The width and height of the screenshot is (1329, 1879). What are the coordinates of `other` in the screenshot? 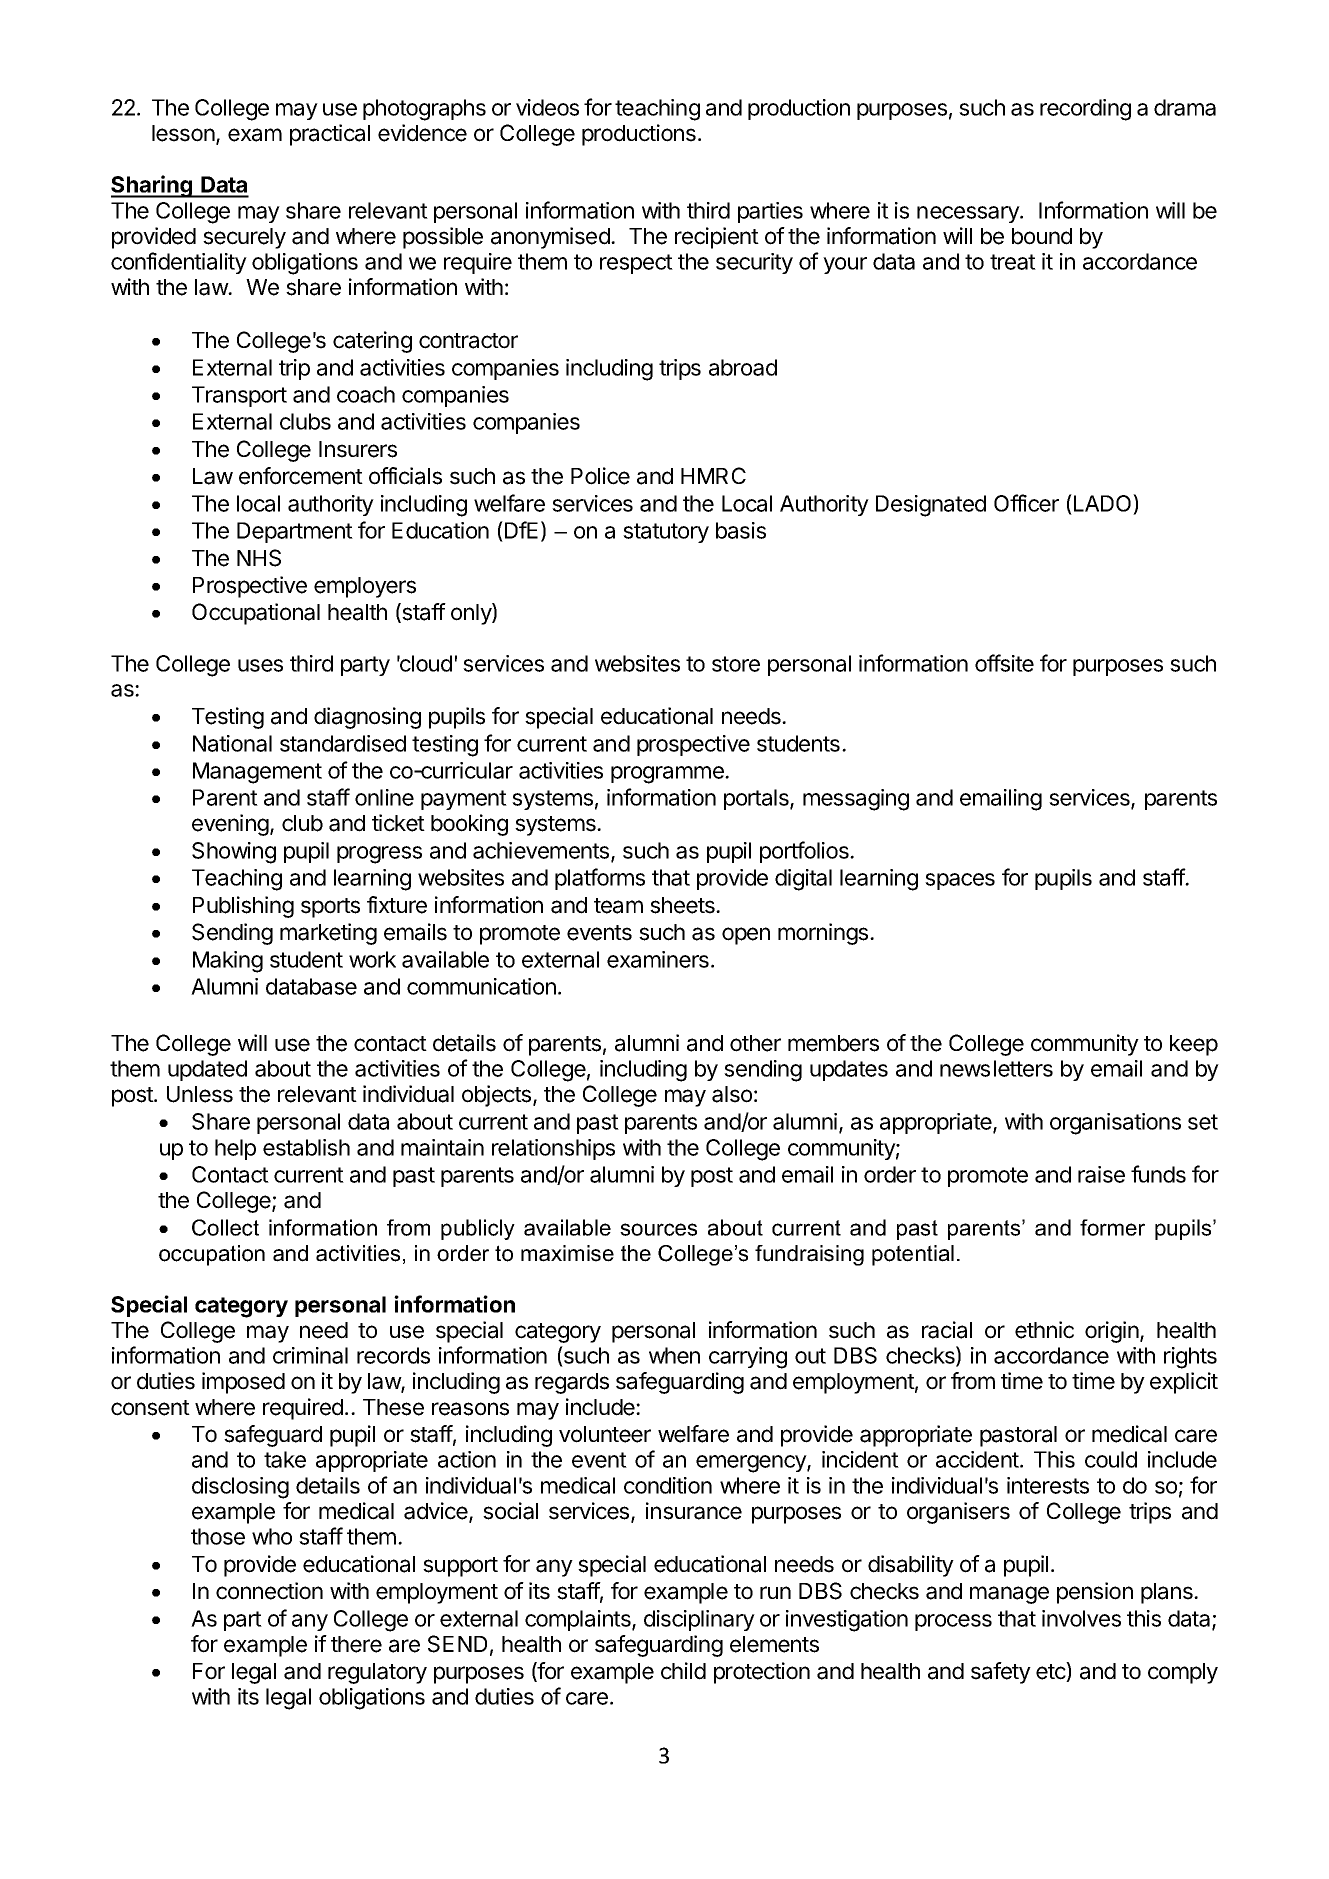 It's located at (755, 1043).
